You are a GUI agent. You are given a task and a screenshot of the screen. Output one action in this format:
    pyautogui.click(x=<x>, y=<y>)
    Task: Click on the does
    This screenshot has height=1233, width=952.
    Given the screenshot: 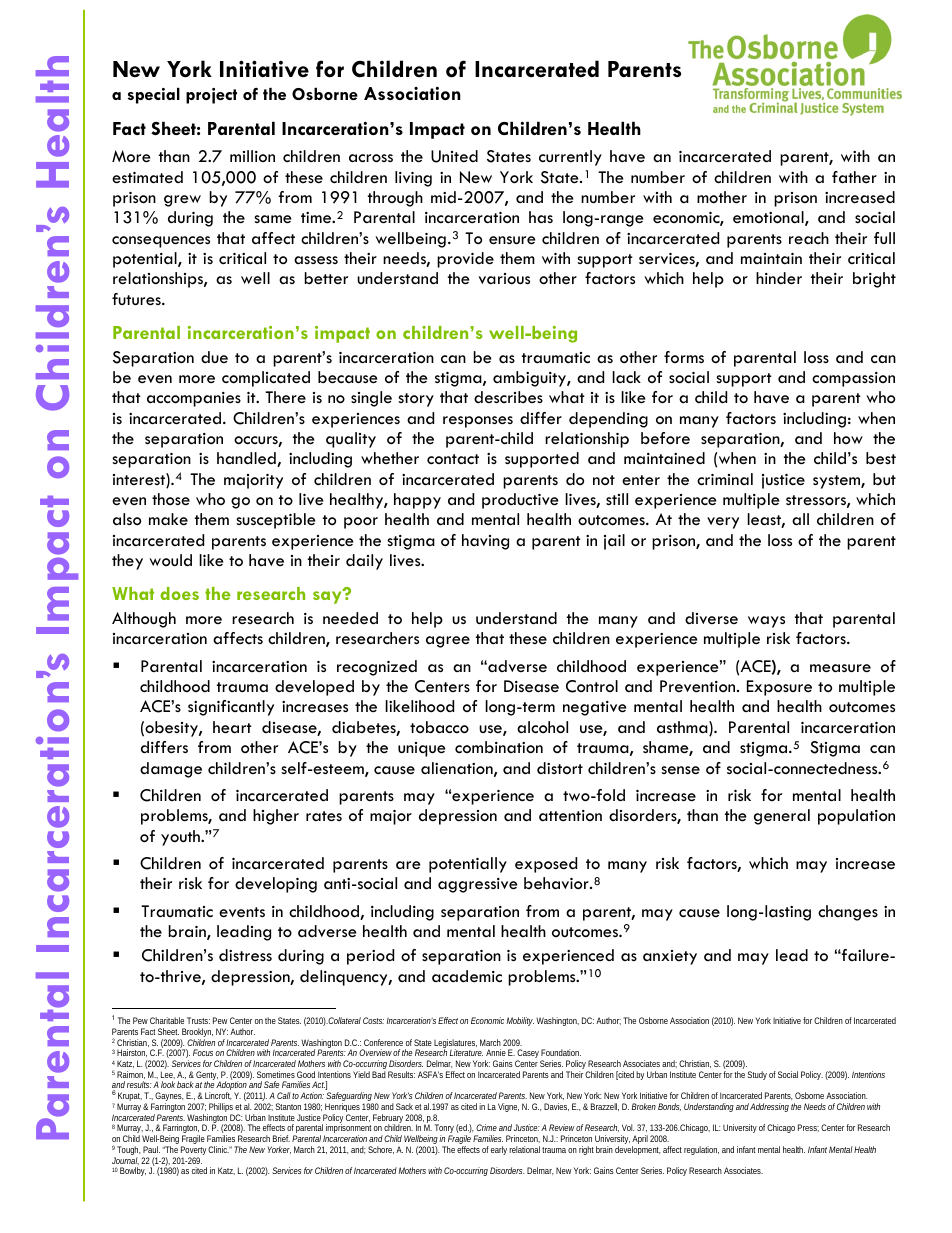 What is the action you would take?
    pyautogui.click(x=179, y=593)
